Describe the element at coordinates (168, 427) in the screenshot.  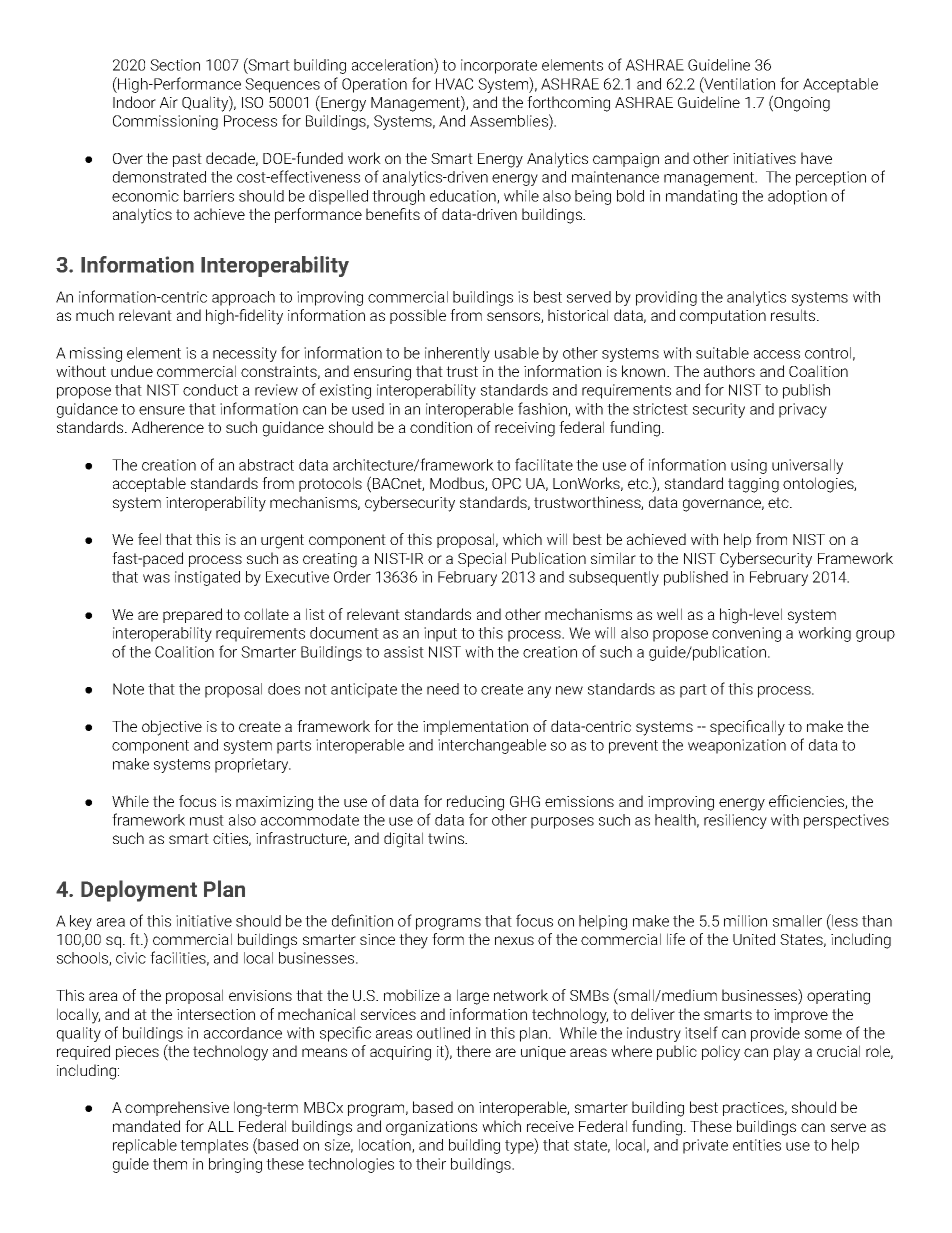
I see `Adherence` at that location.
